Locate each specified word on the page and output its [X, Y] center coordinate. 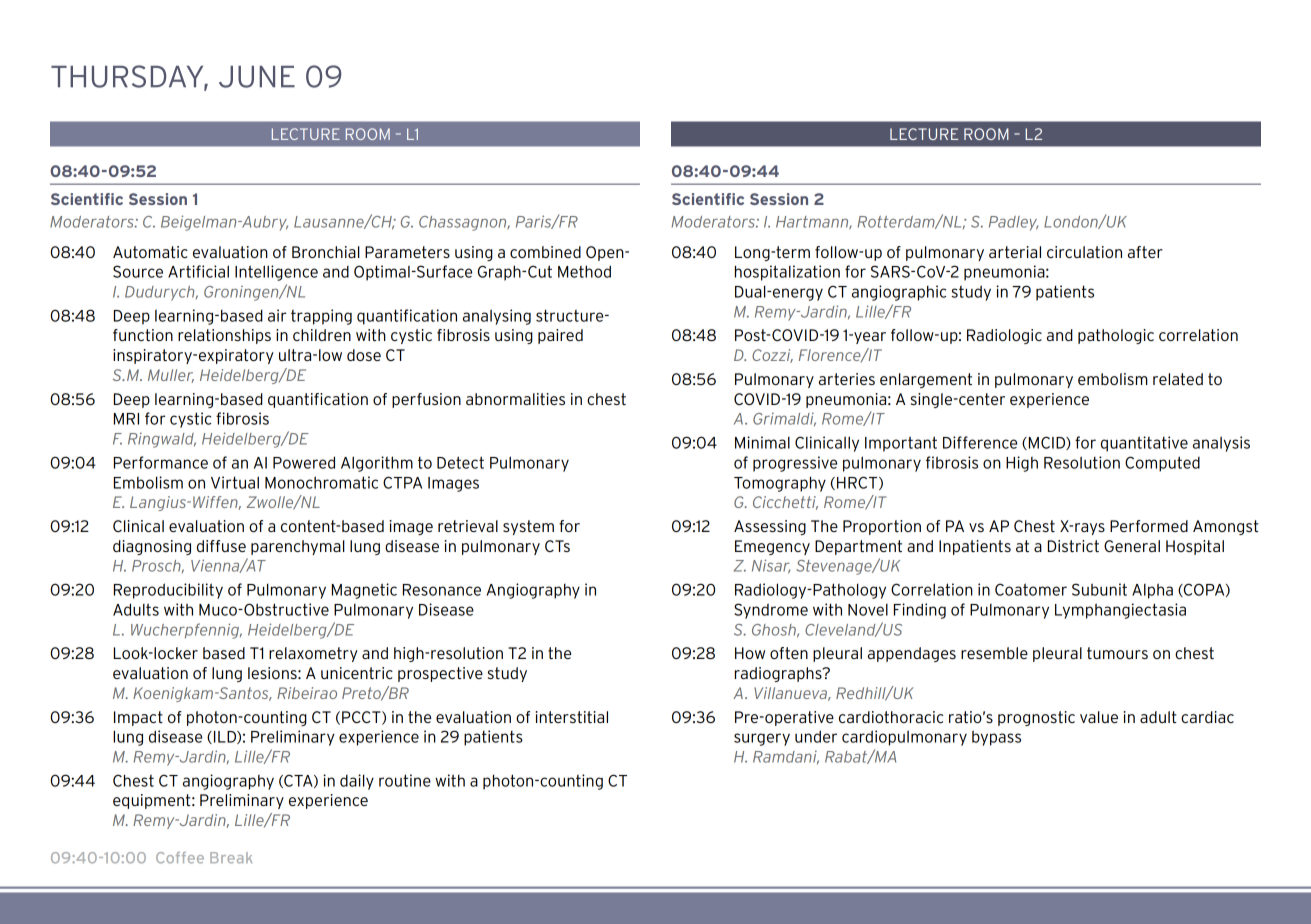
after [1145, 252]
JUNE [257, 77]
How [750, 653]
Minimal [762, 442]
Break [231, 858]
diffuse [221, 546]
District [1073, 546]
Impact [138, 718]
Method [584, 271]
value [1099, 717]
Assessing [770, 527]
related [1178, 379]
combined [545, 252]
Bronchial [326, 252]
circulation [1084, 252]
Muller [171, 376]
